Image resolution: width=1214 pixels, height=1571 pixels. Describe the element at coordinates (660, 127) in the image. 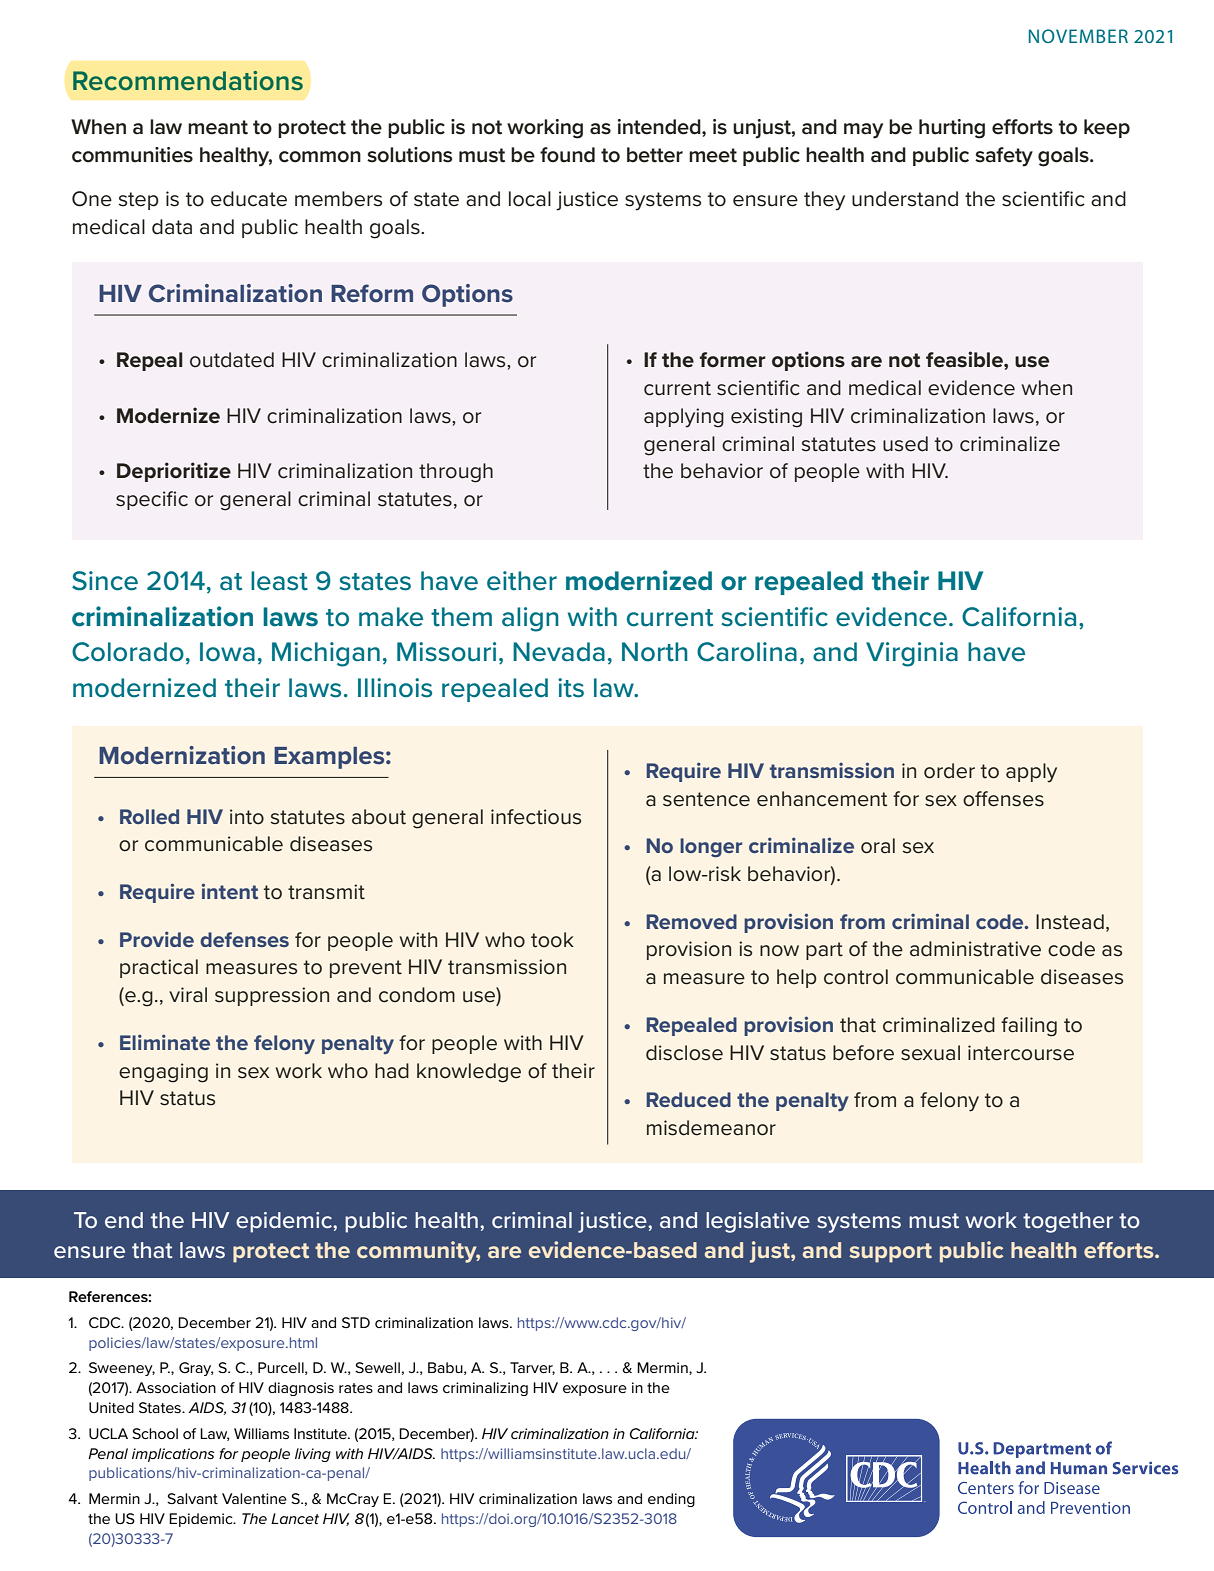

I see `intended` at that location.
